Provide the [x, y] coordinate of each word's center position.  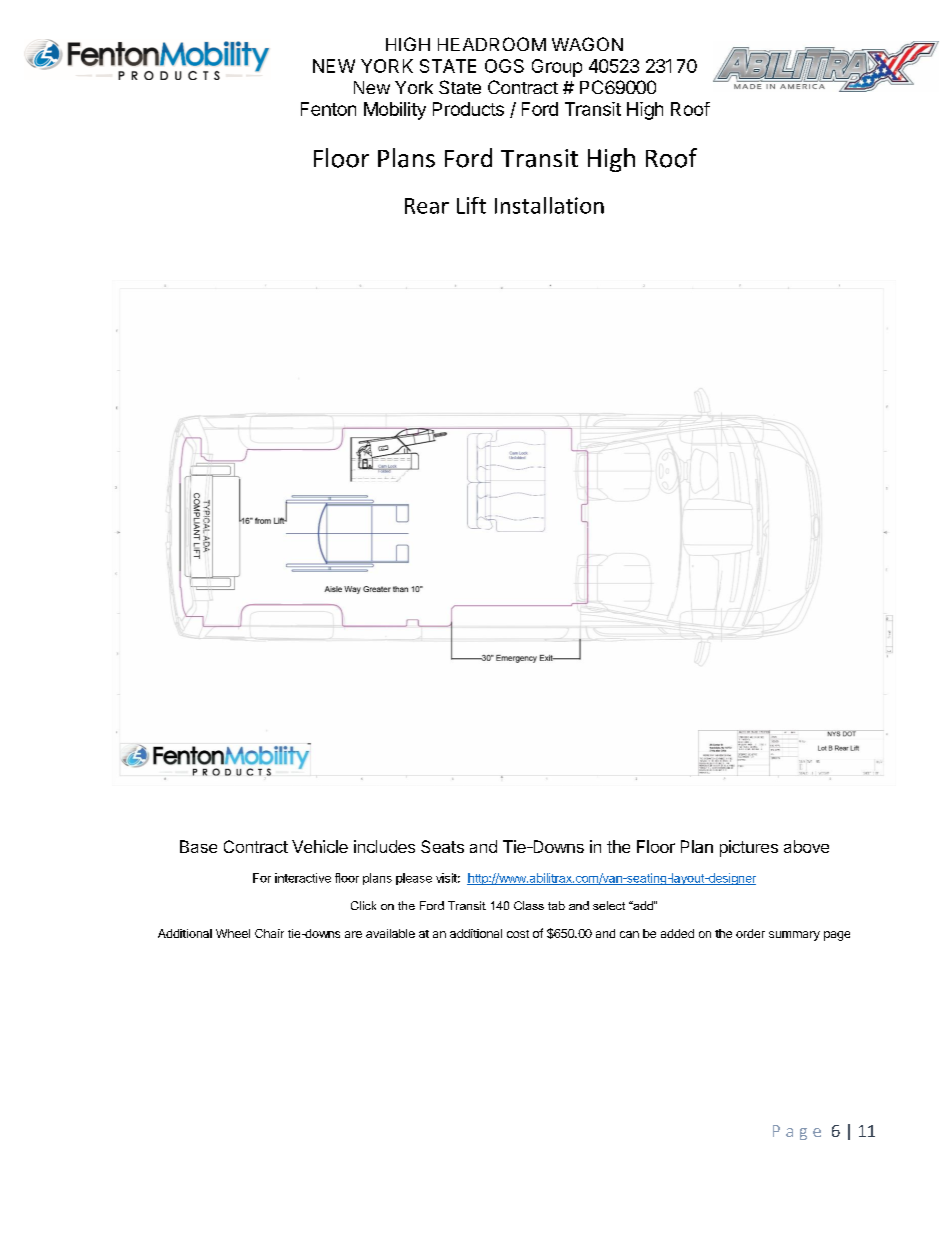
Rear [427, 206]
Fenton [328, 109]
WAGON [587, 44]
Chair [269, 933]
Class [529, 905]
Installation [549, 205]
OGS [504, 66]
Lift [471, 205]
